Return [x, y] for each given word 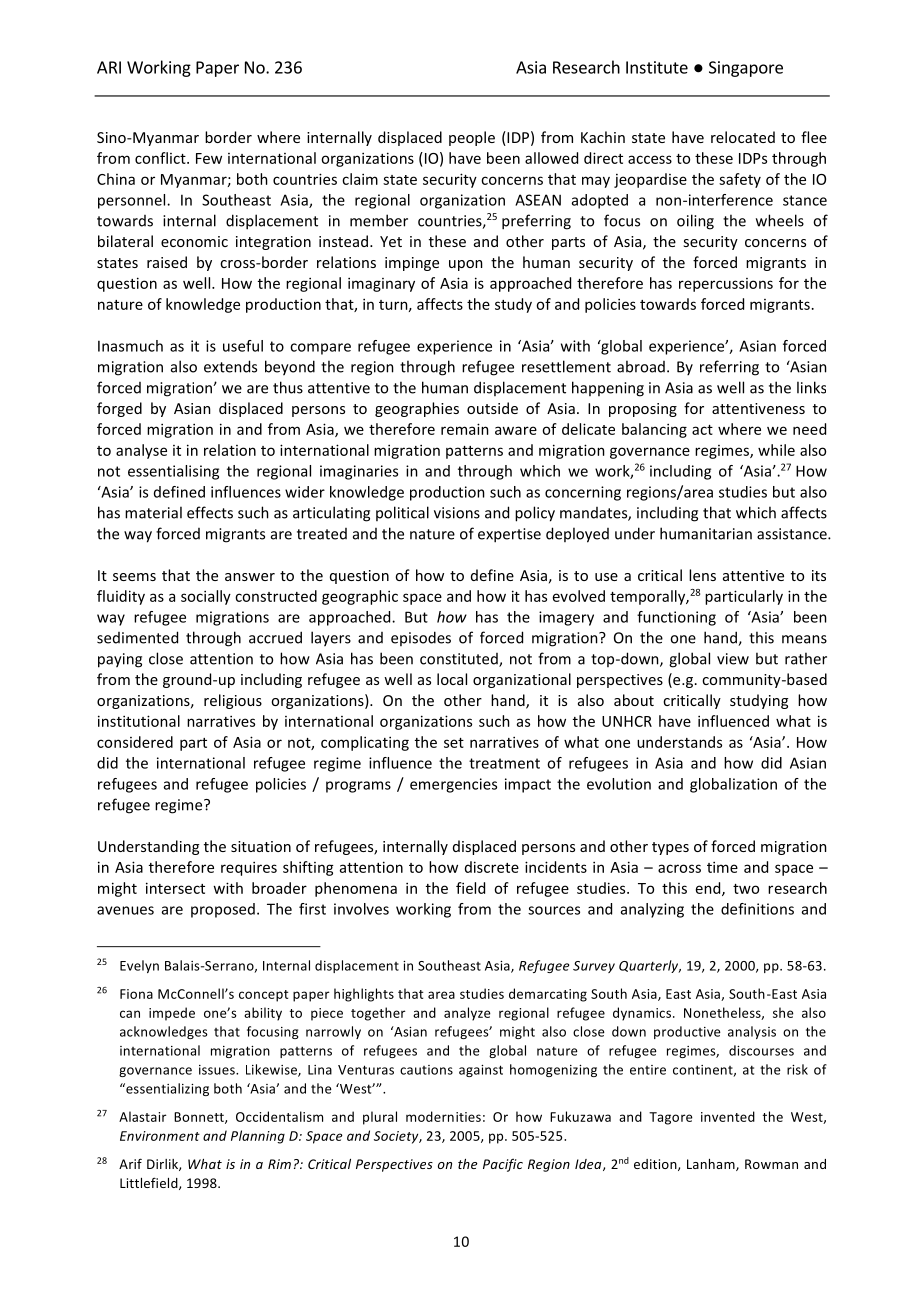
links [811, 387]
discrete [492, 867]
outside [492, 408]
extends [230, 366]
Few [209, 158]
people [472, 138]
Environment [160, 1136]
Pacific [503, 1165]
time [722, 867]
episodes [421, 638]
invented [728, 1116]
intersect [175, 888]
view [733, 659]
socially [206, 597]
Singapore [746, 69]
